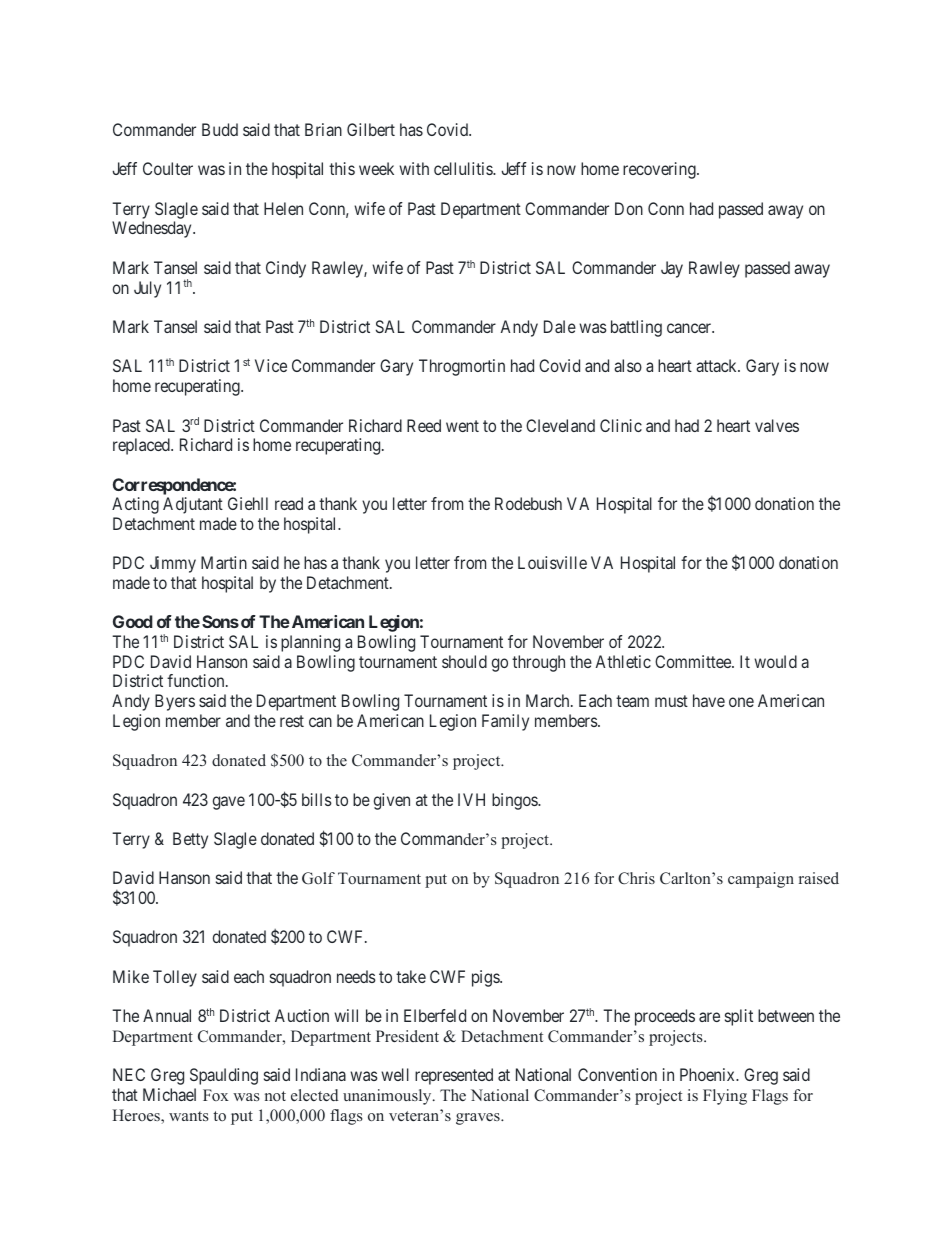 The image size is (952, 1233). Describe the element at coordinates (216, 1095) in the image. I see `Fox` at that location.
